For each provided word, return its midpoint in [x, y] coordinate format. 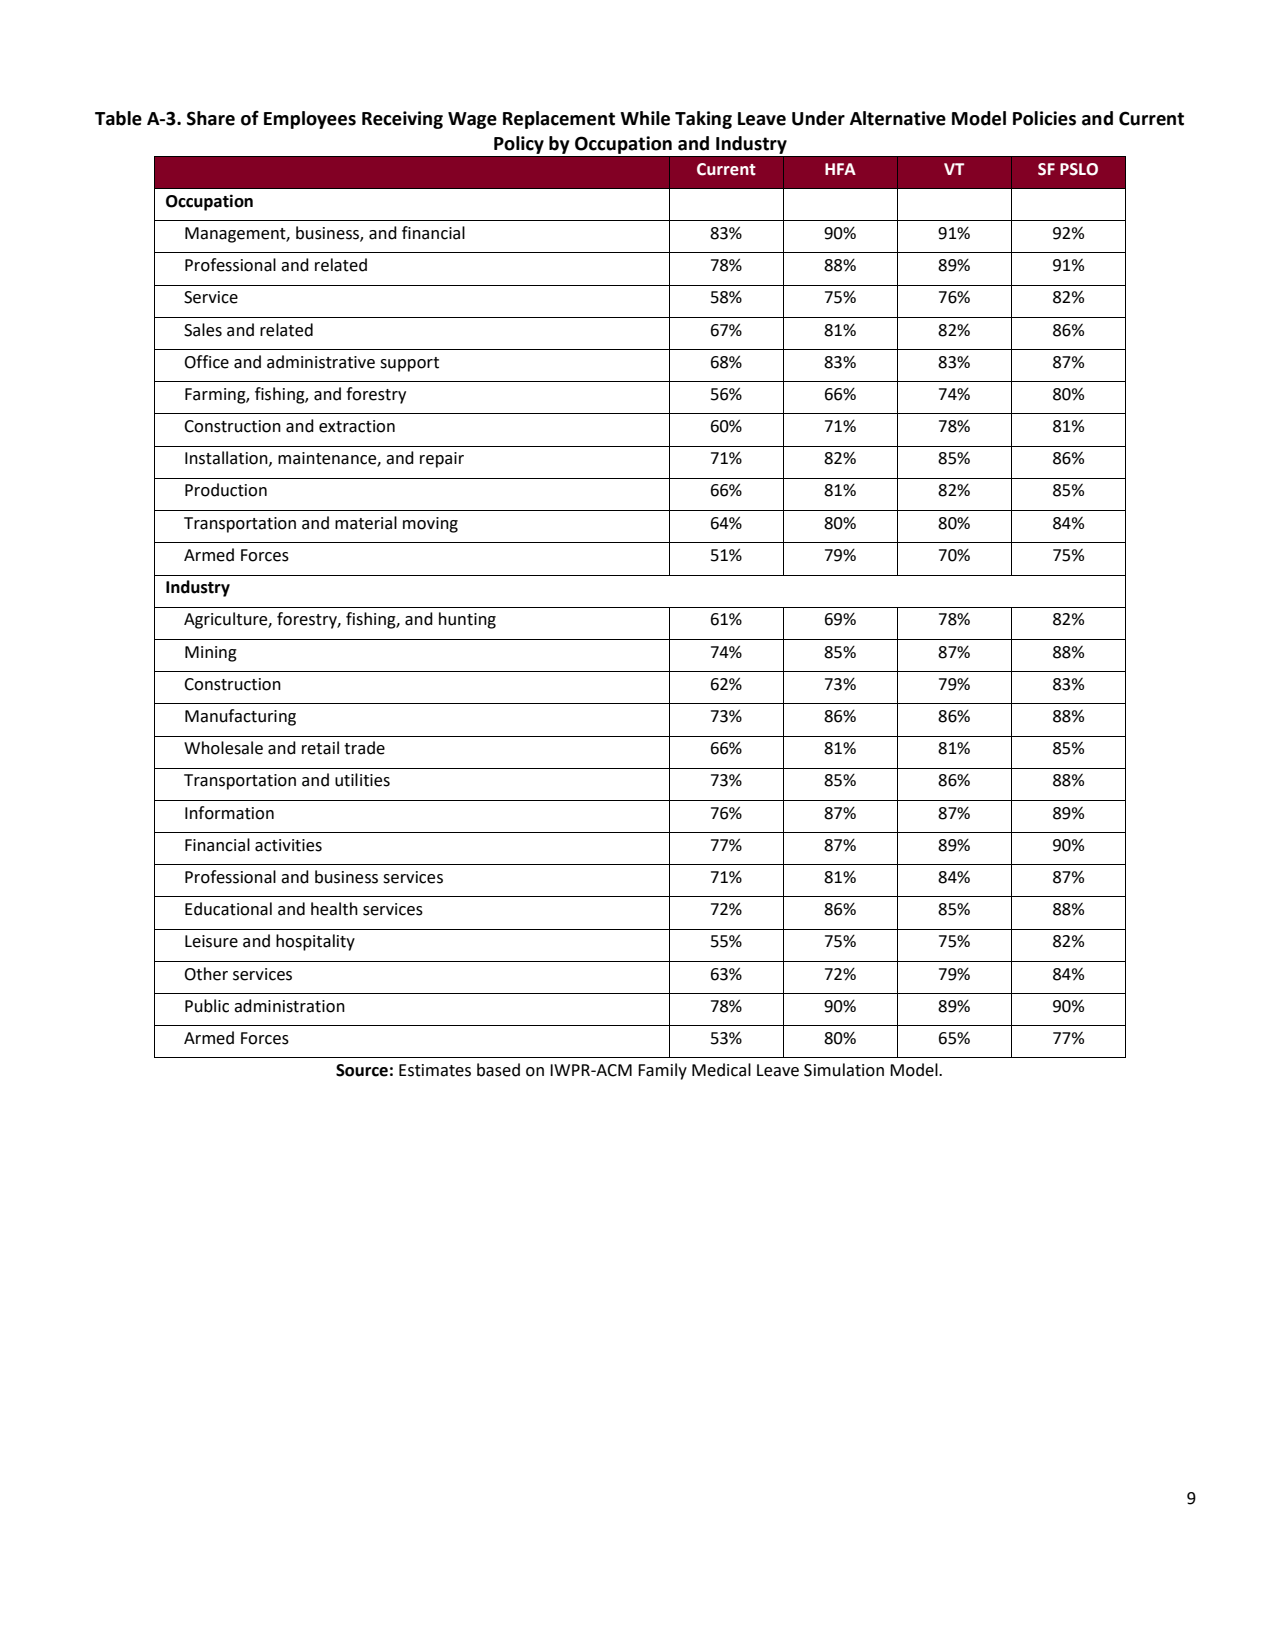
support [409, 364]
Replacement [559, 120]
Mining [211, 654]
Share [211, 118]
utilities [362, 780]
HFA [840, 169]
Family [662, 1071]
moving [430, 525]
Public [207, 1006]
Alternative [898, 118]
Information [229, 813]
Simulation [844, 1070]
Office [206, 362]
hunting [467, 620]
